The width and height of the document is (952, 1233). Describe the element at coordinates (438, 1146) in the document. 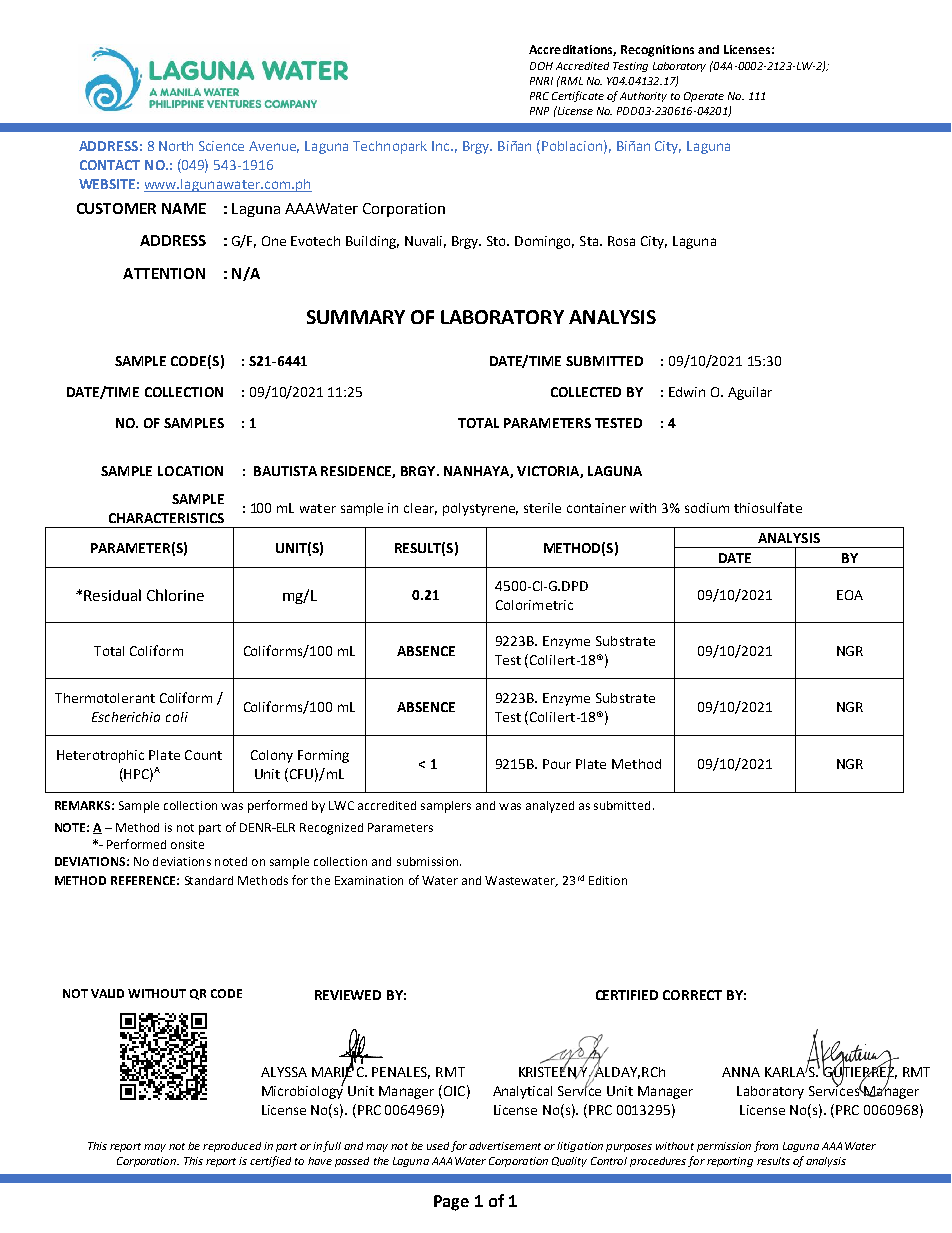

I see `used` at that location.
